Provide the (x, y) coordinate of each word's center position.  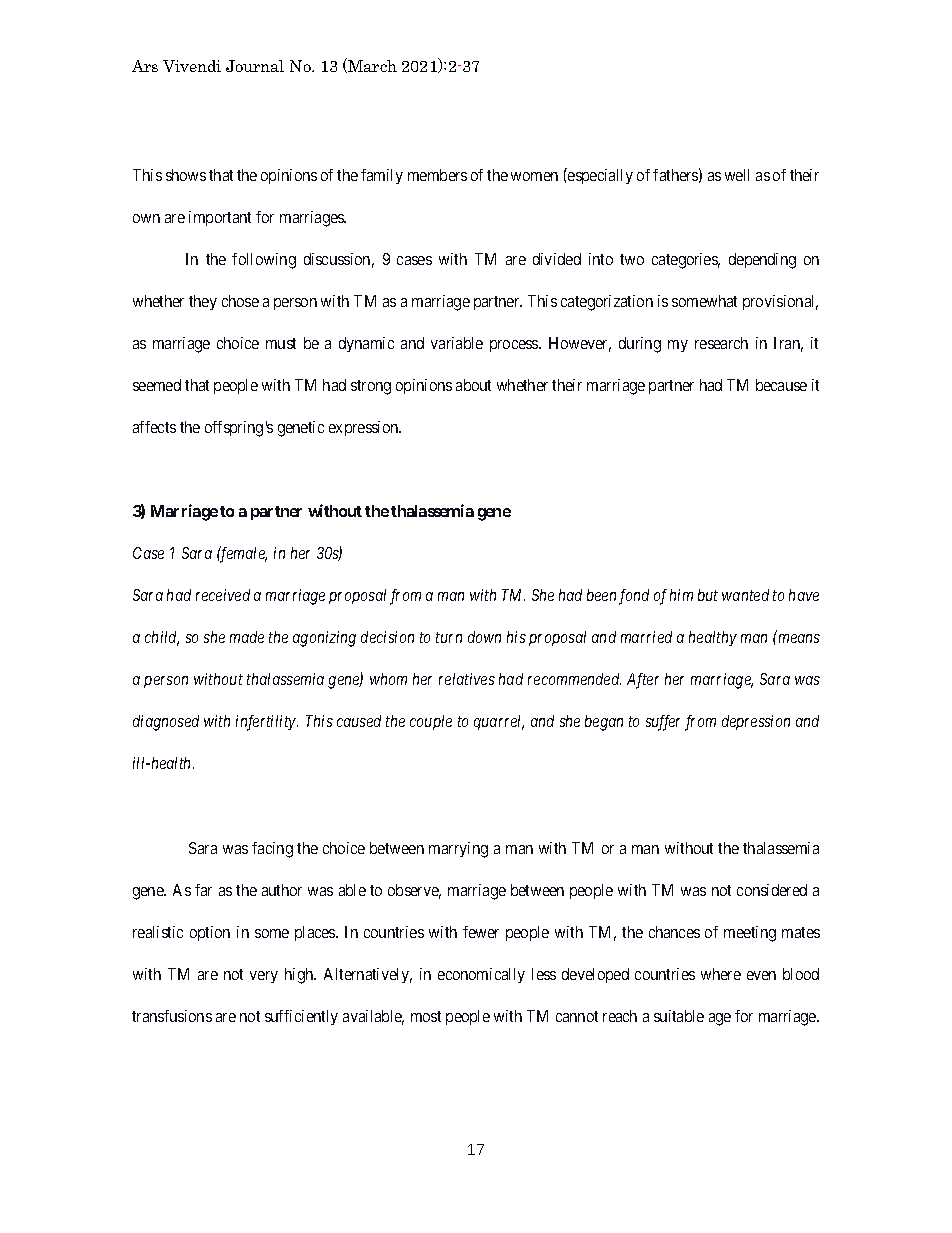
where (721, 974)
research (721, 343)
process (515, 346)
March (371, 65)
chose (240, 301)
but (708, 595)
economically (481, 975)
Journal (255, 66)
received (223, 595)
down (484, 637)
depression (756, 722)
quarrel (499, 722)
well (737, 175)
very (264, 977)
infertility (267, 723)
